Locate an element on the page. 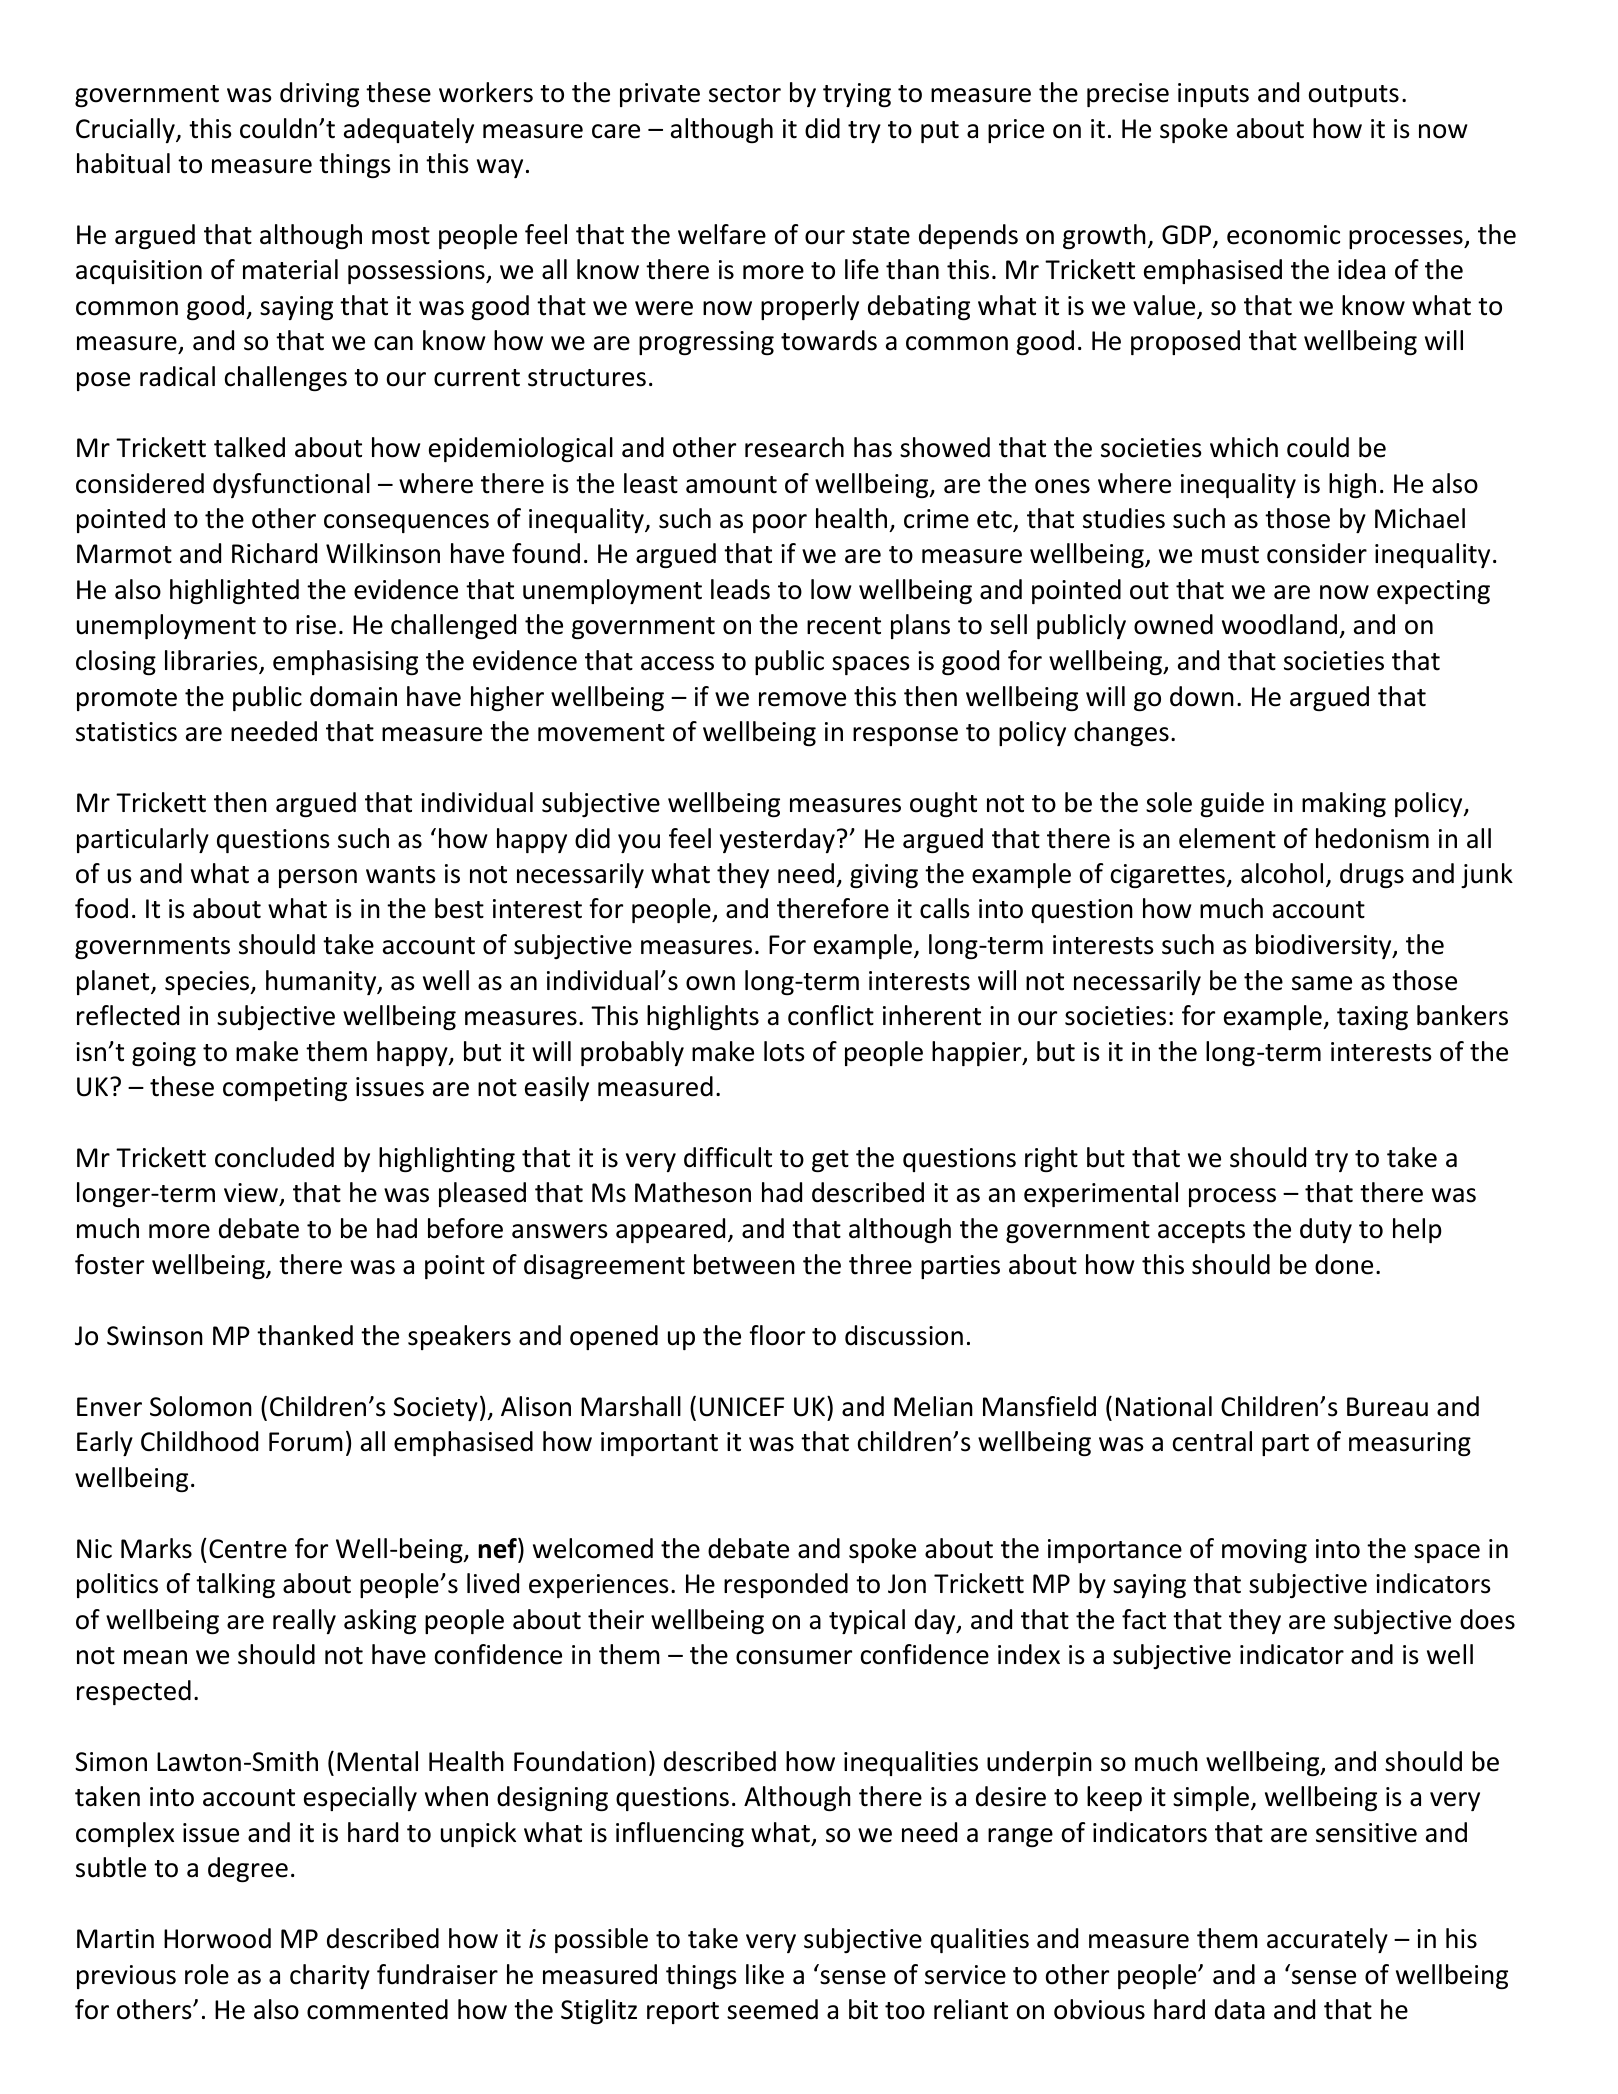 Image resolution: width=1618 pixels, height=2094 pixels. Centre is located at coordinates (248, 1549).
